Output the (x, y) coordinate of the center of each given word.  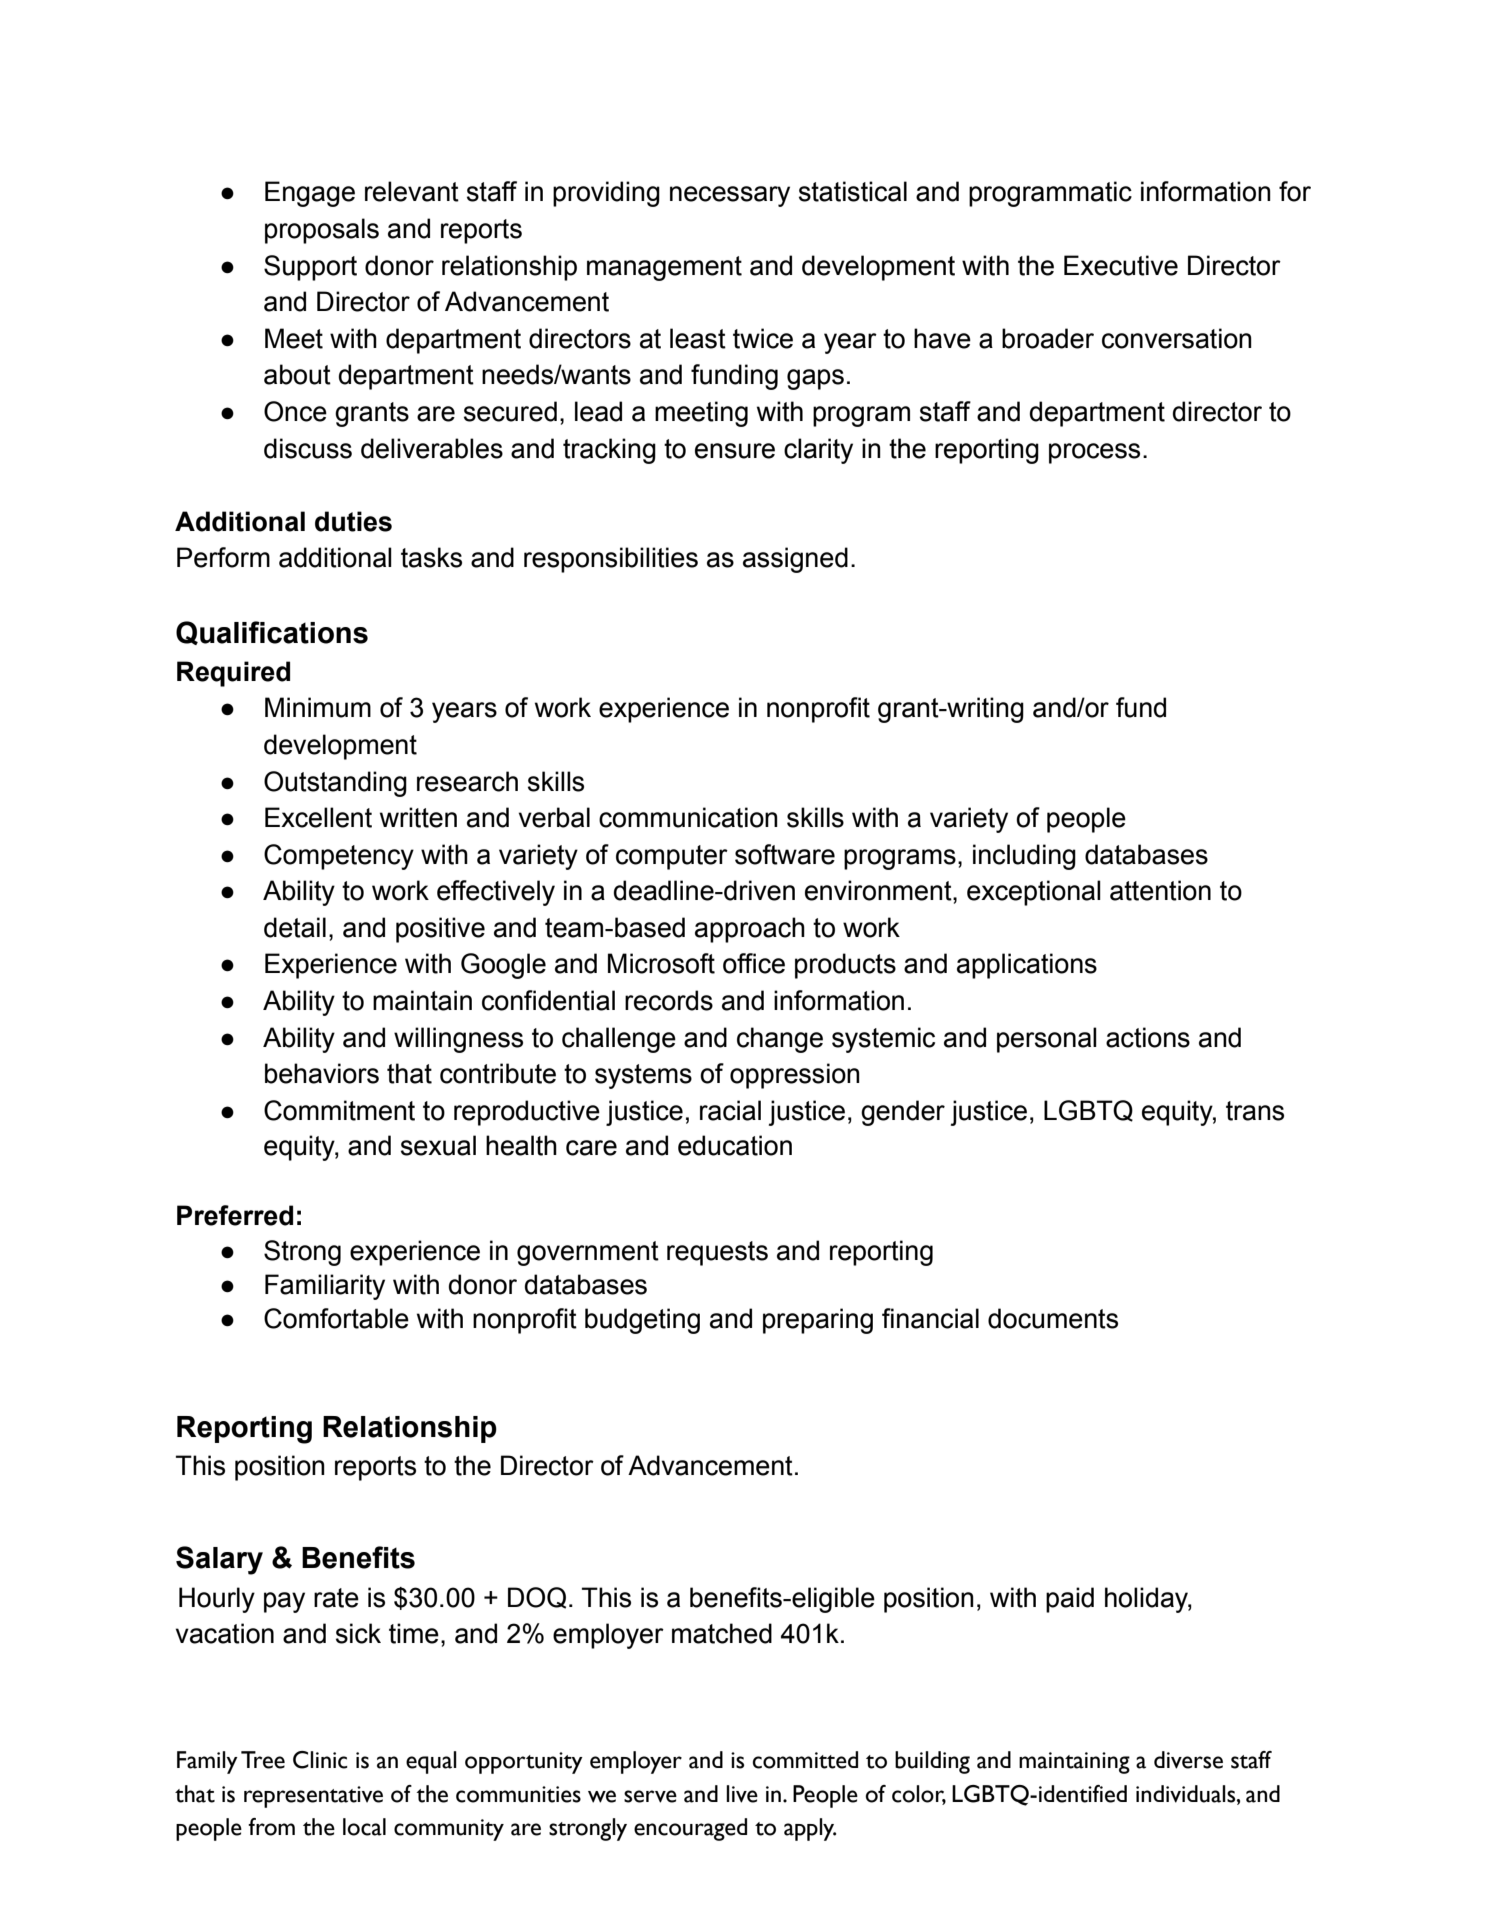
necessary (730, 196)
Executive (1121, 265)
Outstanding (335, 784)
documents (1053, 1318)
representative (313, 1797)
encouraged (690, 1829)
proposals (322, 231)
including (1024, 857)
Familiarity (325, 1287)
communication (688, 817)
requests (717, 1253)
